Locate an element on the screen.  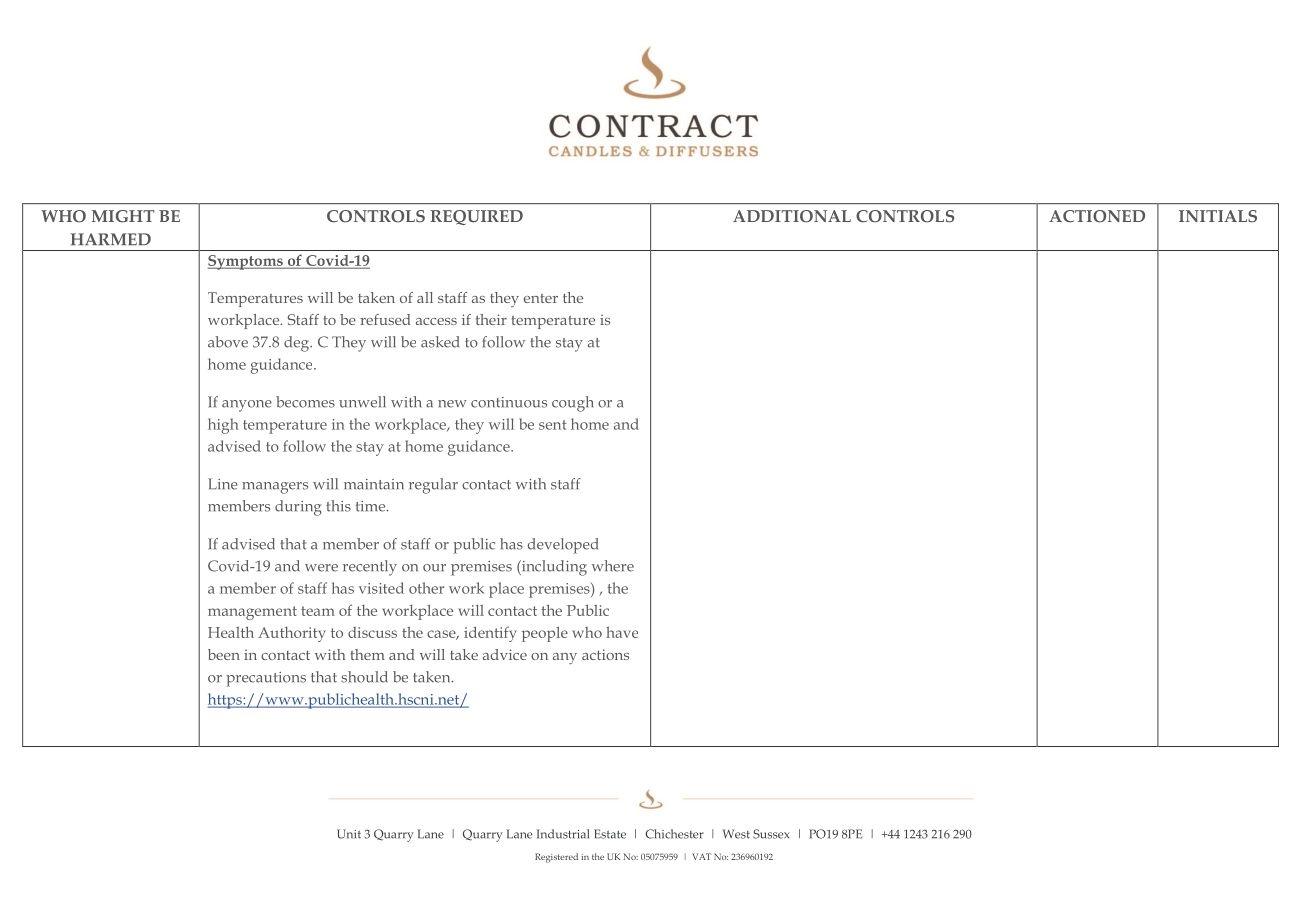
ACTIONED is located at coordinates (1097, 216).
